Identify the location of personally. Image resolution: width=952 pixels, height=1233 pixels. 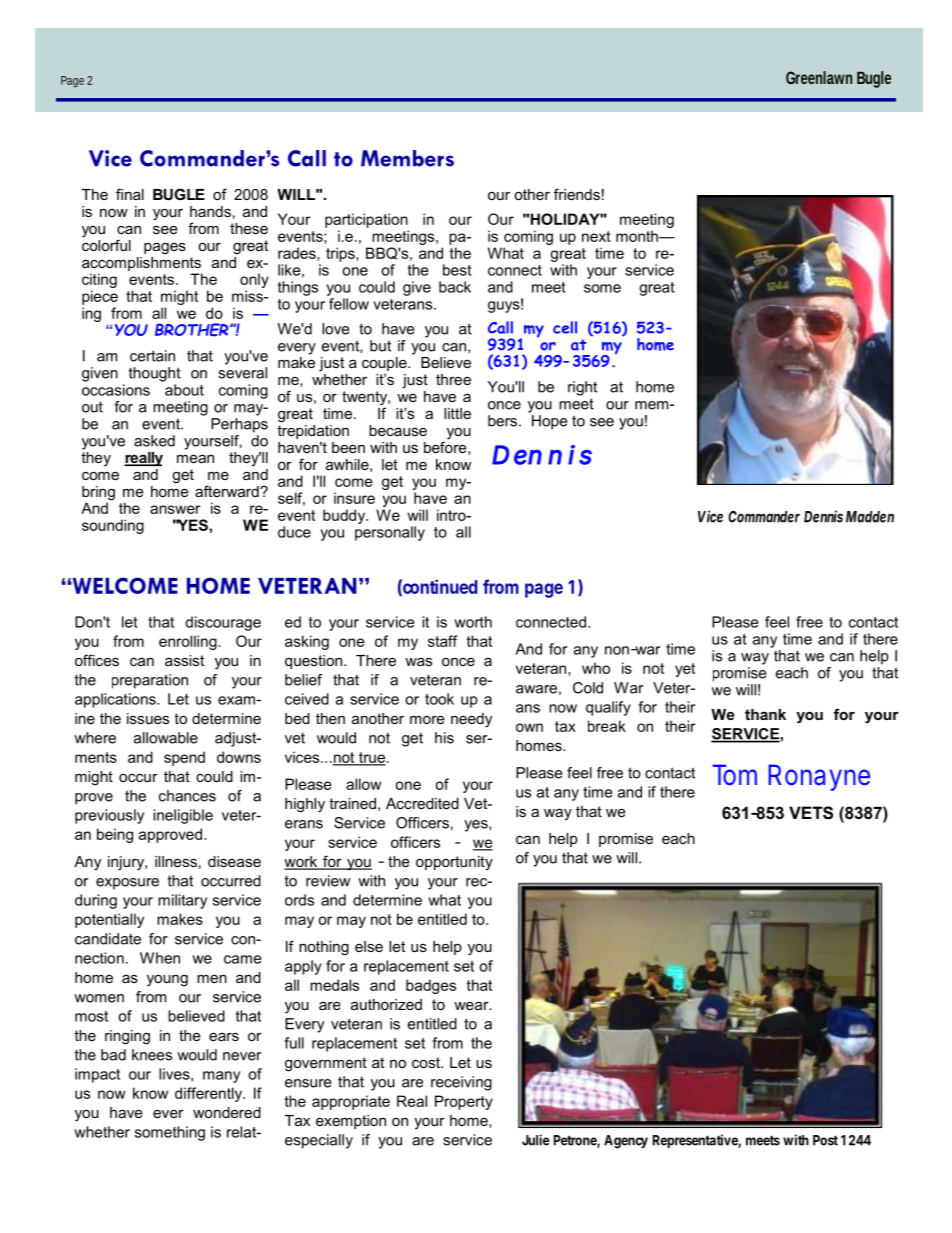
(390, 533).
